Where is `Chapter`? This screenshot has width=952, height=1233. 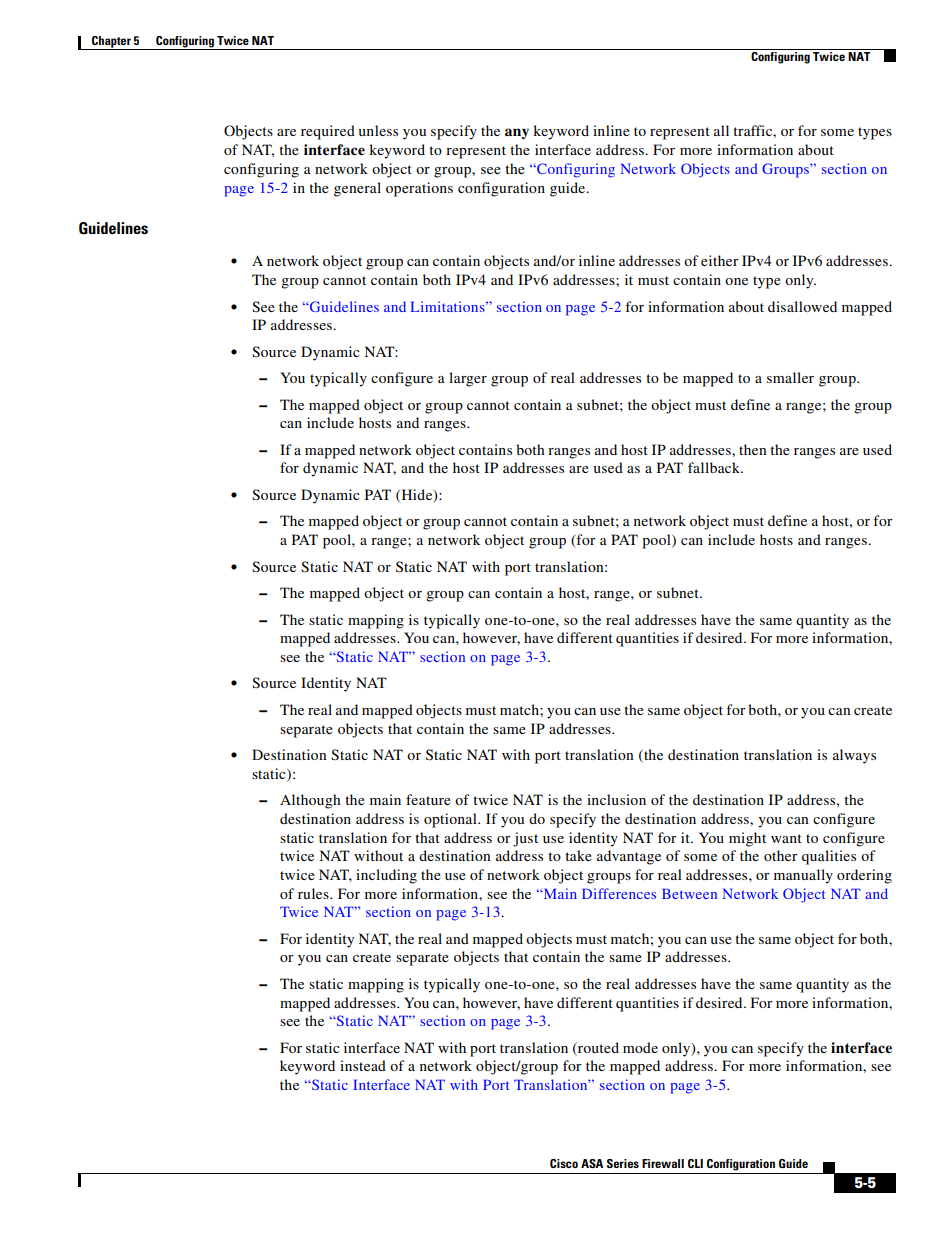
Chapter is located at coordinates (111, 43).
